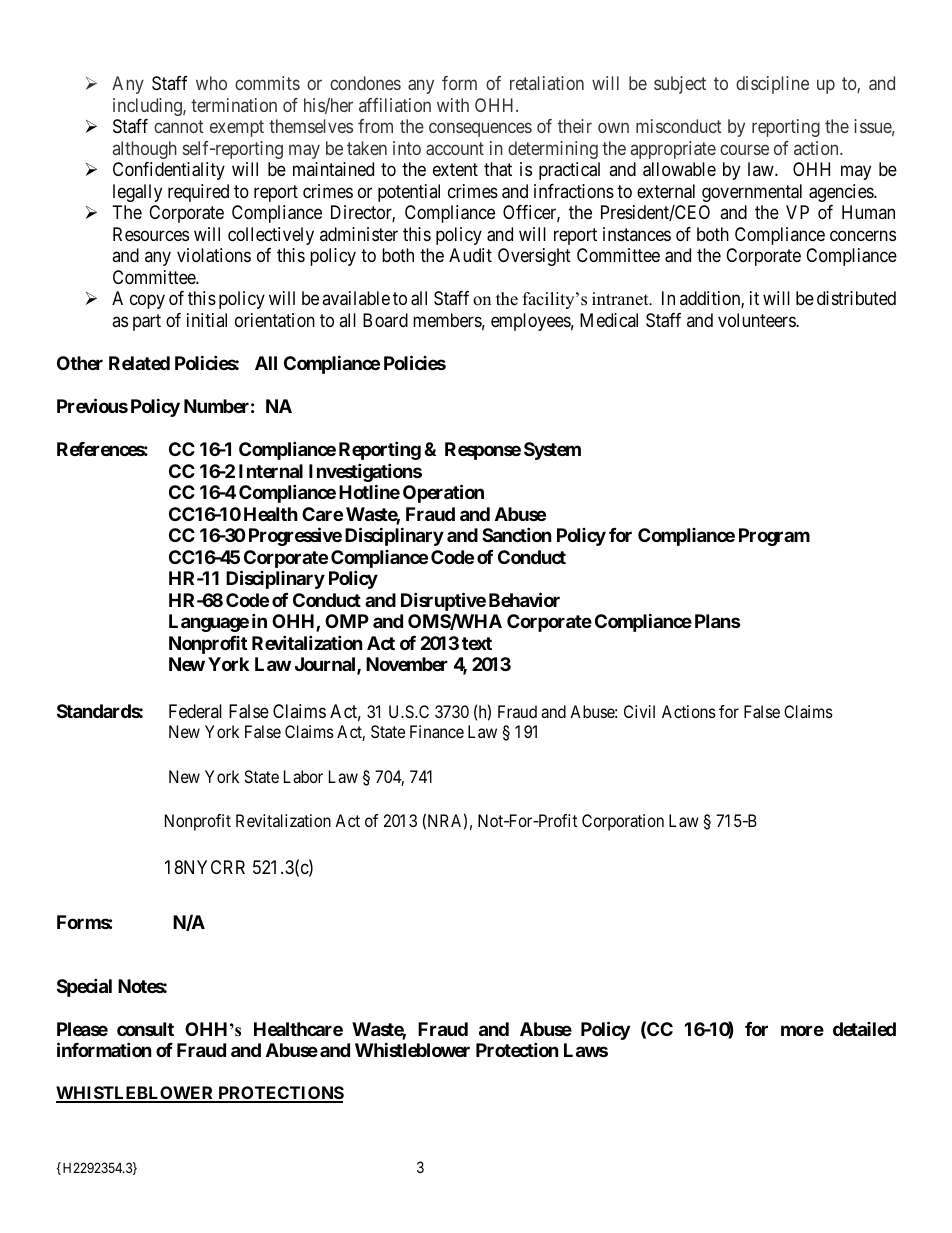  I want to click on Civil, so click(639, 711).
